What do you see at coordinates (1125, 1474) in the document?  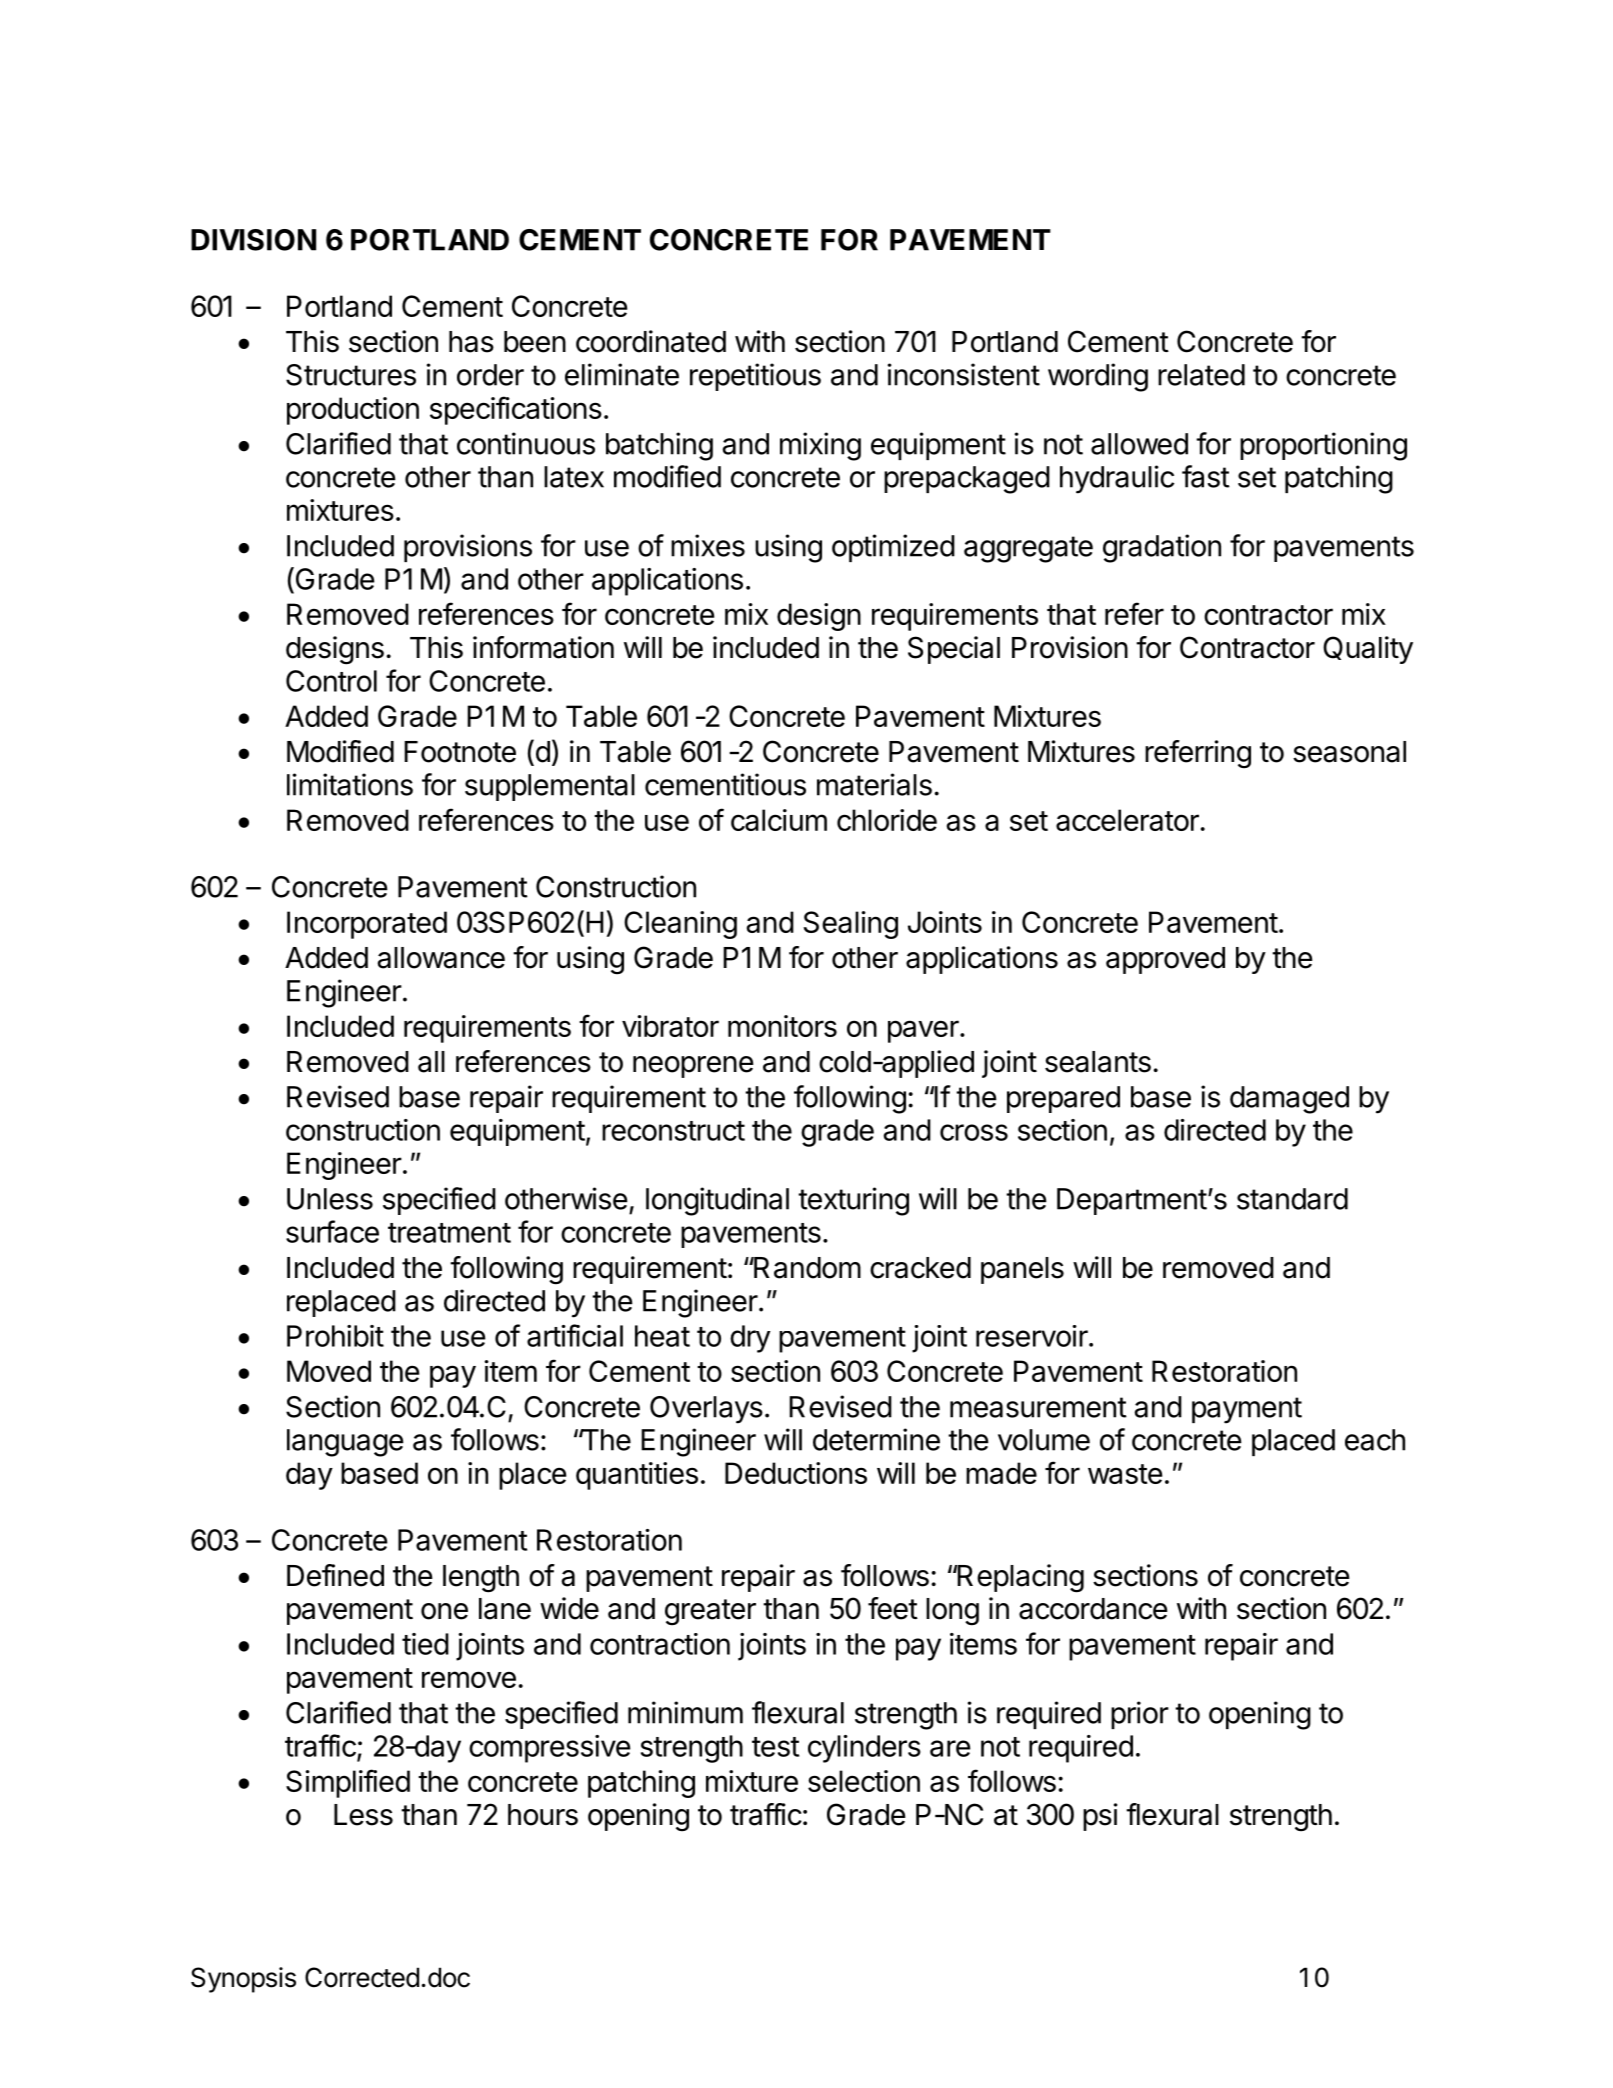 I see `waste` at bounding box center [1125, 1474].
